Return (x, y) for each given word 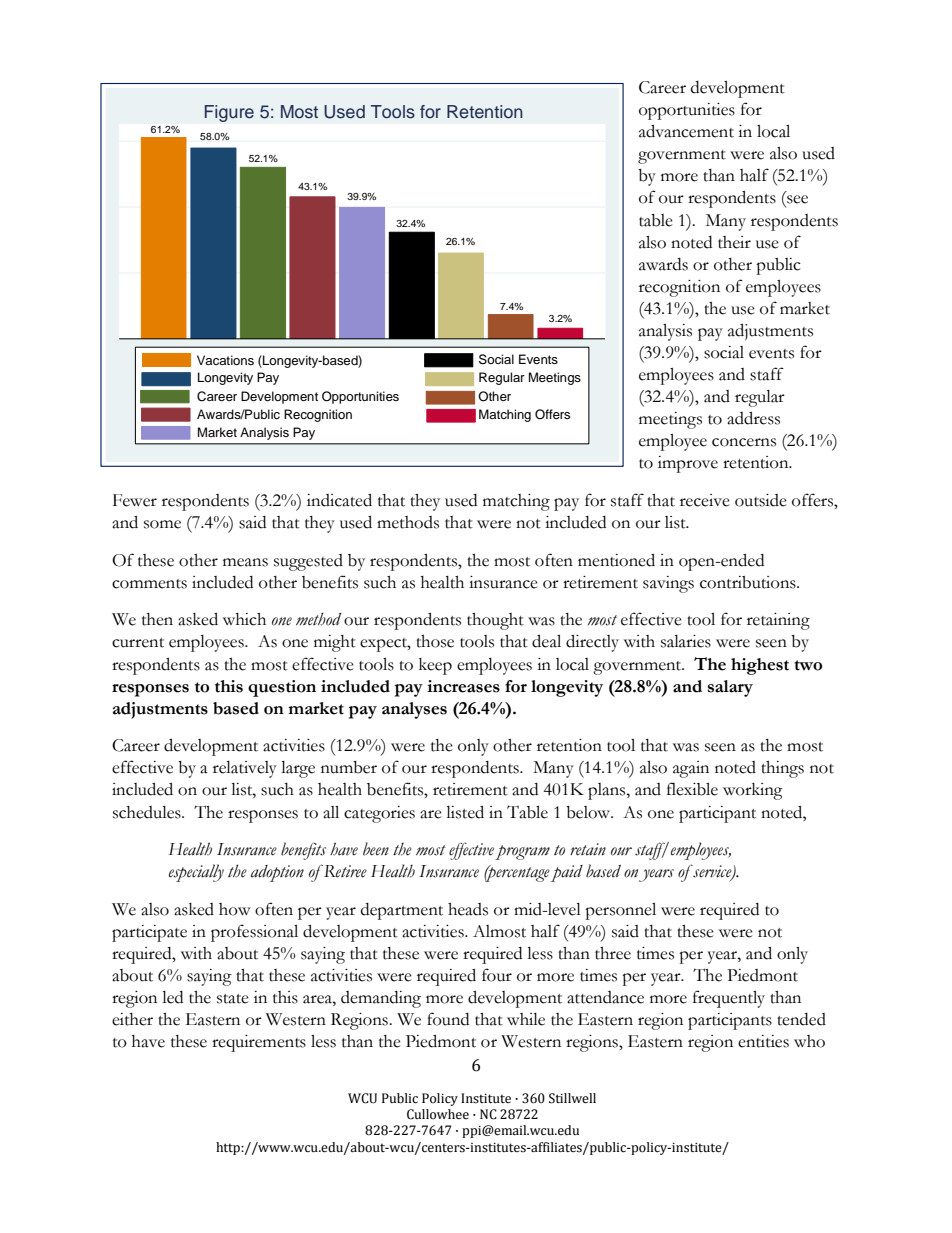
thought (495, 621)
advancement (686, 131)
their (734, 242)
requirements (259, 1043)
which (244, 619)
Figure (229, 113)
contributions (749, 582)
